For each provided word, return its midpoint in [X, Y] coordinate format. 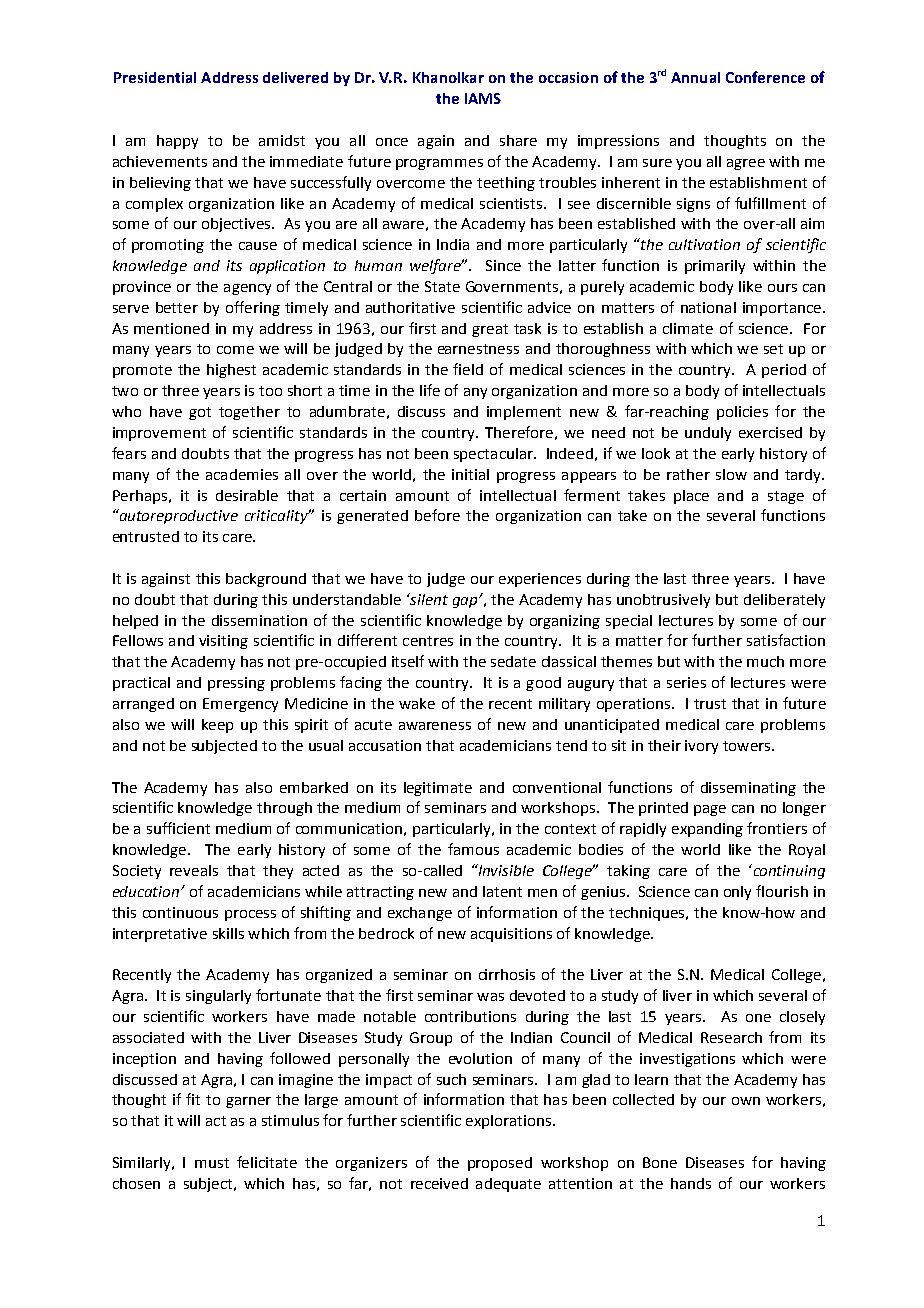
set [773, 349]
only [737, 893]
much [765, 661]
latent [502, 891]
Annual [695, 77]
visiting [223, 642]
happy [177, 142]
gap [466, 602]
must [212, 1163]
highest [231, 371]
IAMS [483, 98]
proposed [500, 1164]
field [468, 369]
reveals [194, 870]
